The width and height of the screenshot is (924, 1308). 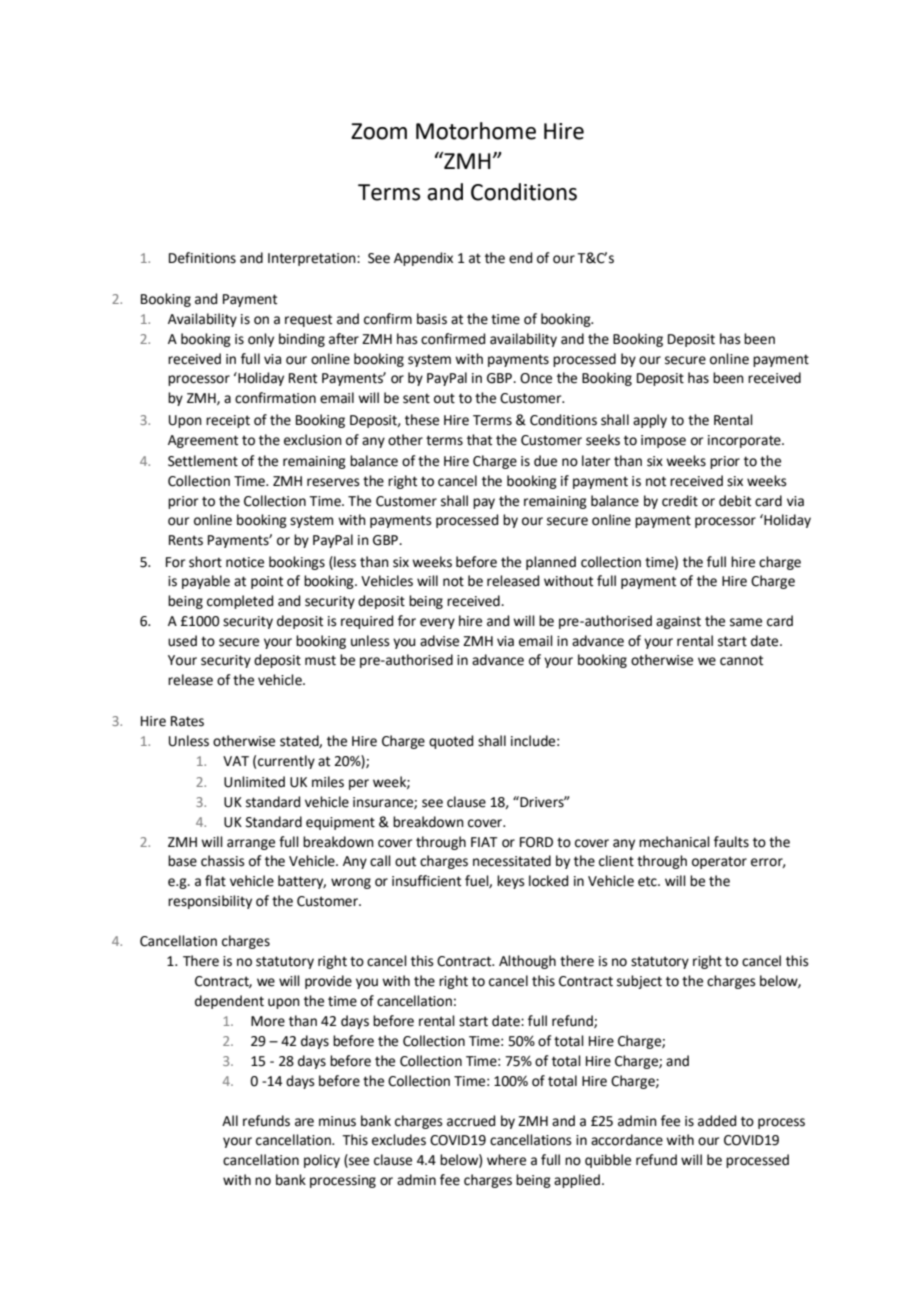 What do you see at coordinates (240, 602) in the screenshot?
I see `completed` at bounding box center [240, 602].
